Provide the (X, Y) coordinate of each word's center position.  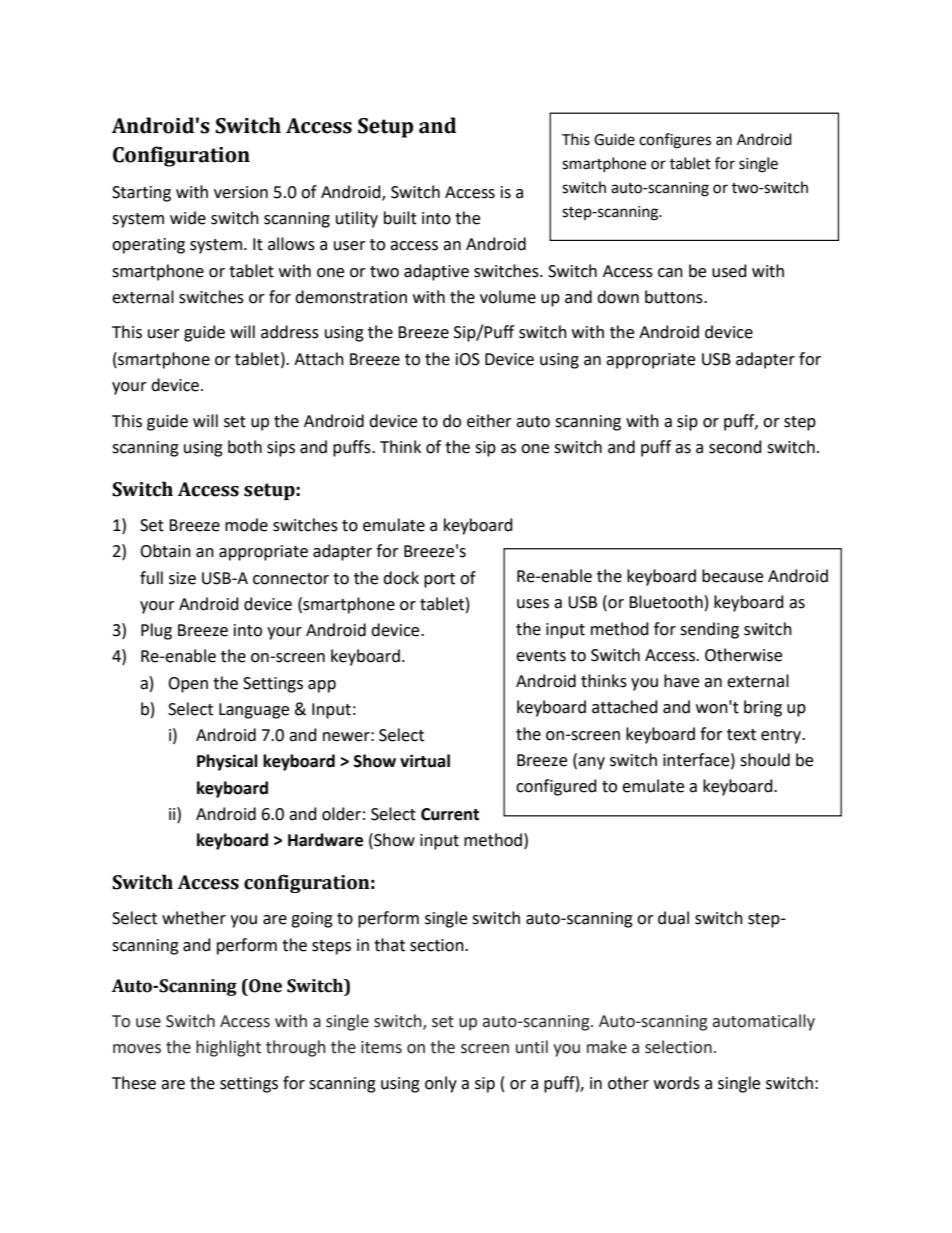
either (489, 421)
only (441, 1084)
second (735, 447)
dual (673, 918)
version (241, 192)
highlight (228, 1048)
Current (450, 814)
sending (709, 630)
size (182, 578)
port (439, 580)
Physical (227, 762)
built (400, 218)
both (245, 447)
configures (675, 141)
